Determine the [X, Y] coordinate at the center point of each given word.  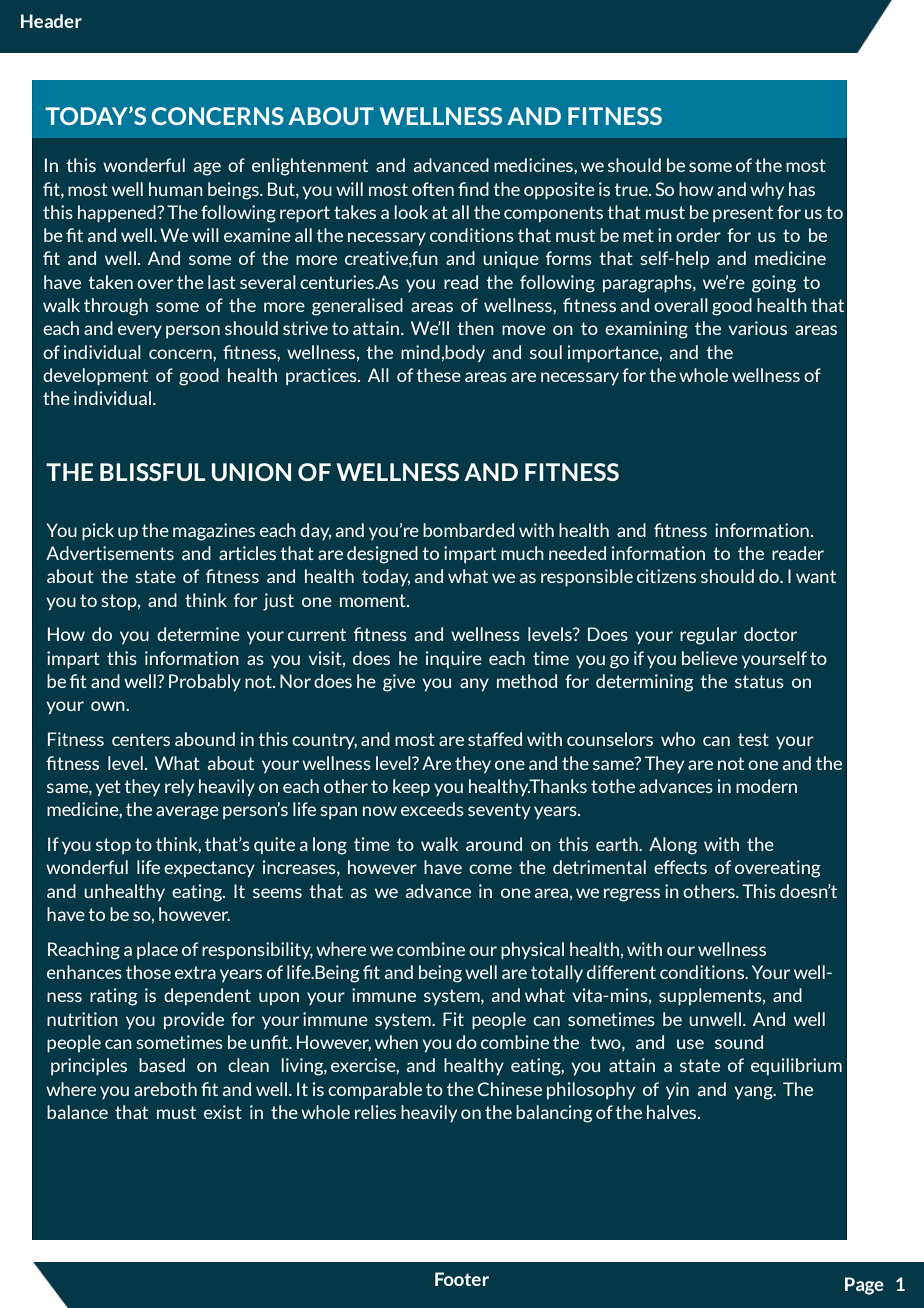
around [494, 844]
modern [766, 786]
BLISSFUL [153, 472]
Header [51, 21]
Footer [462, 1279]
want [816, 576]
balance [77, 1112]
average [187, 813]
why [767, 190]
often [433, 189]
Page [864, 1286]
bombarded [468, 530]
